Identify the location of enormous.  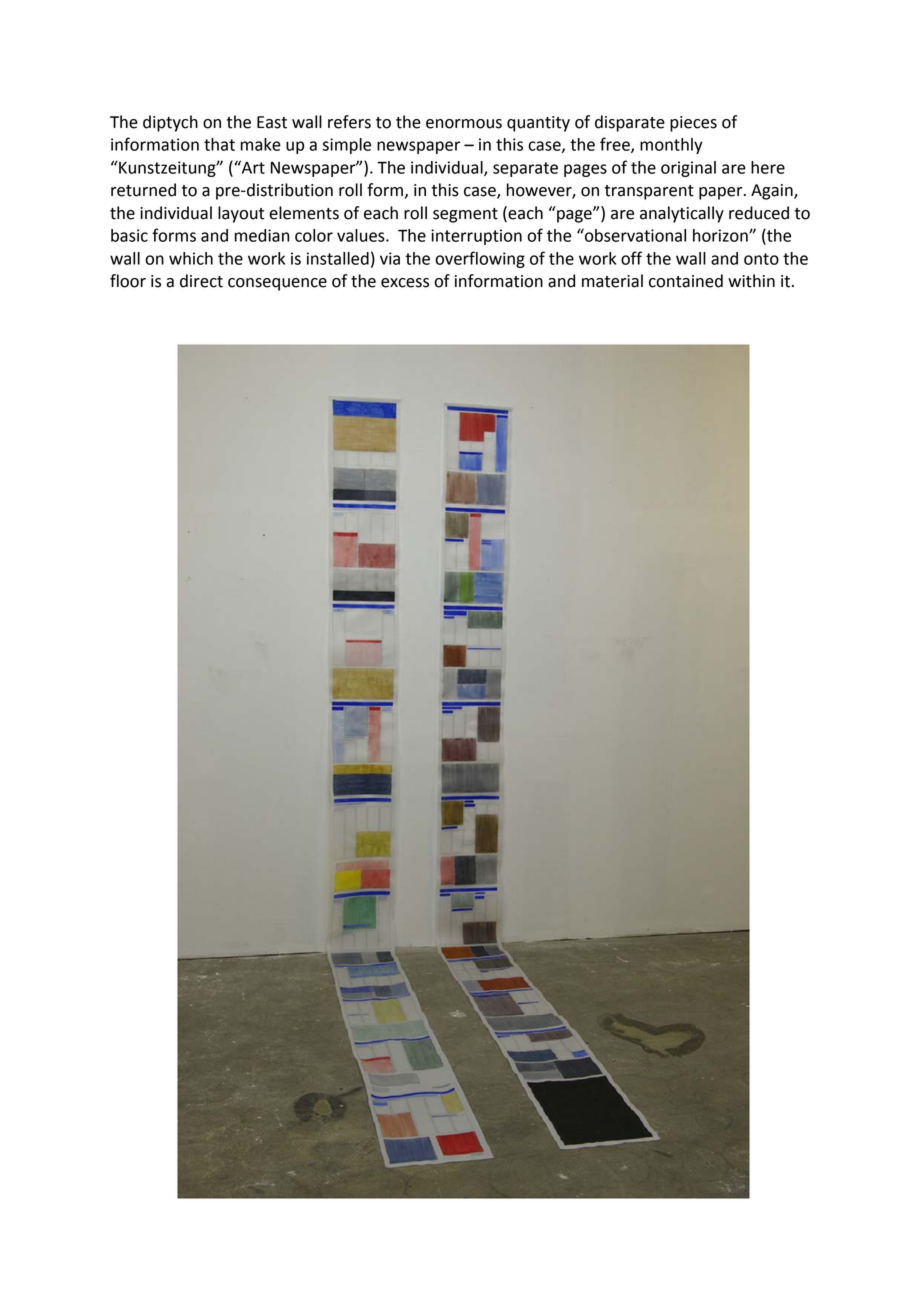
(464, 124).
